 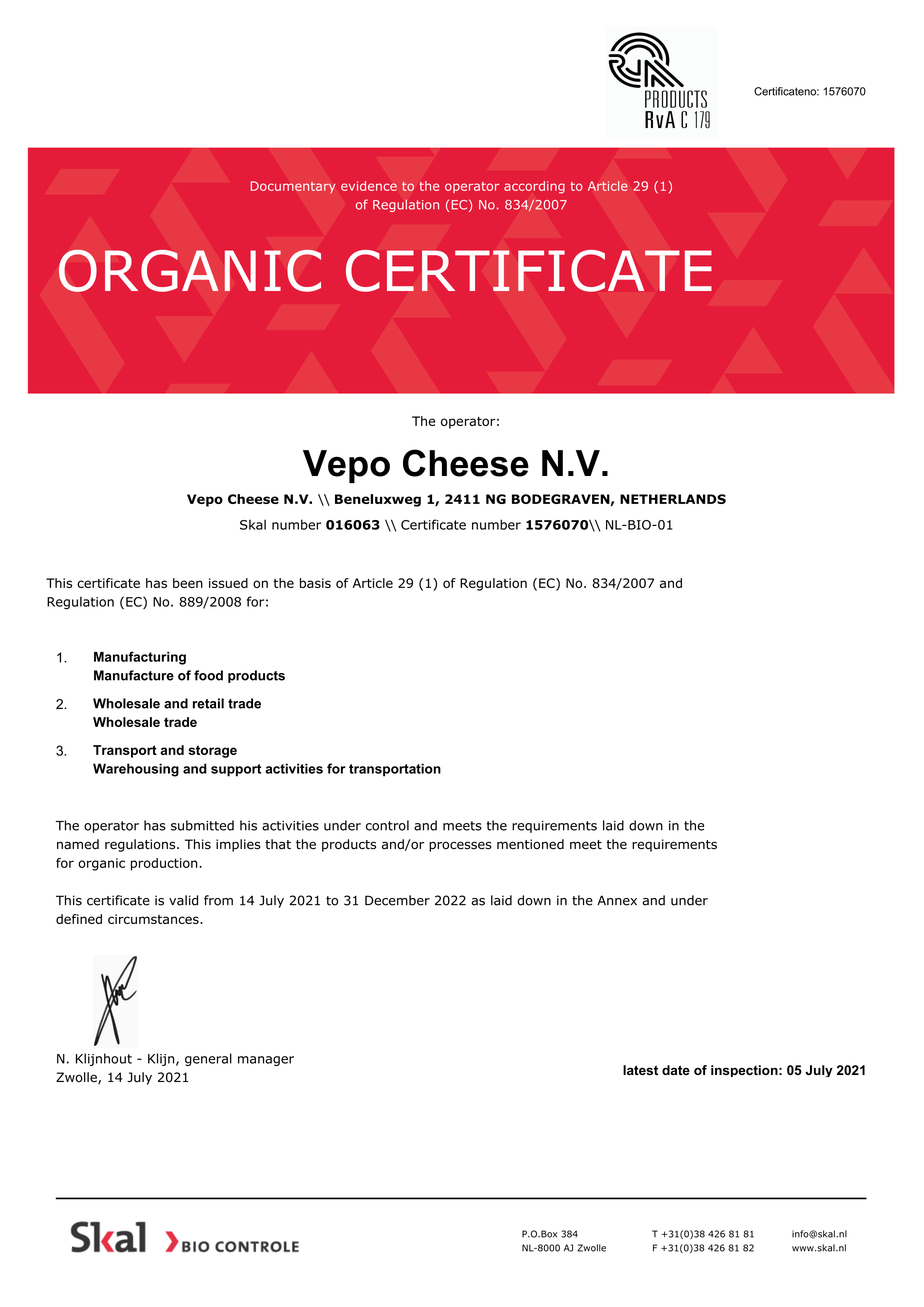 What do you see at coordinates (136, 770) in the screenshot?
I see `Warehousing` at bounding box center [136, 770].
